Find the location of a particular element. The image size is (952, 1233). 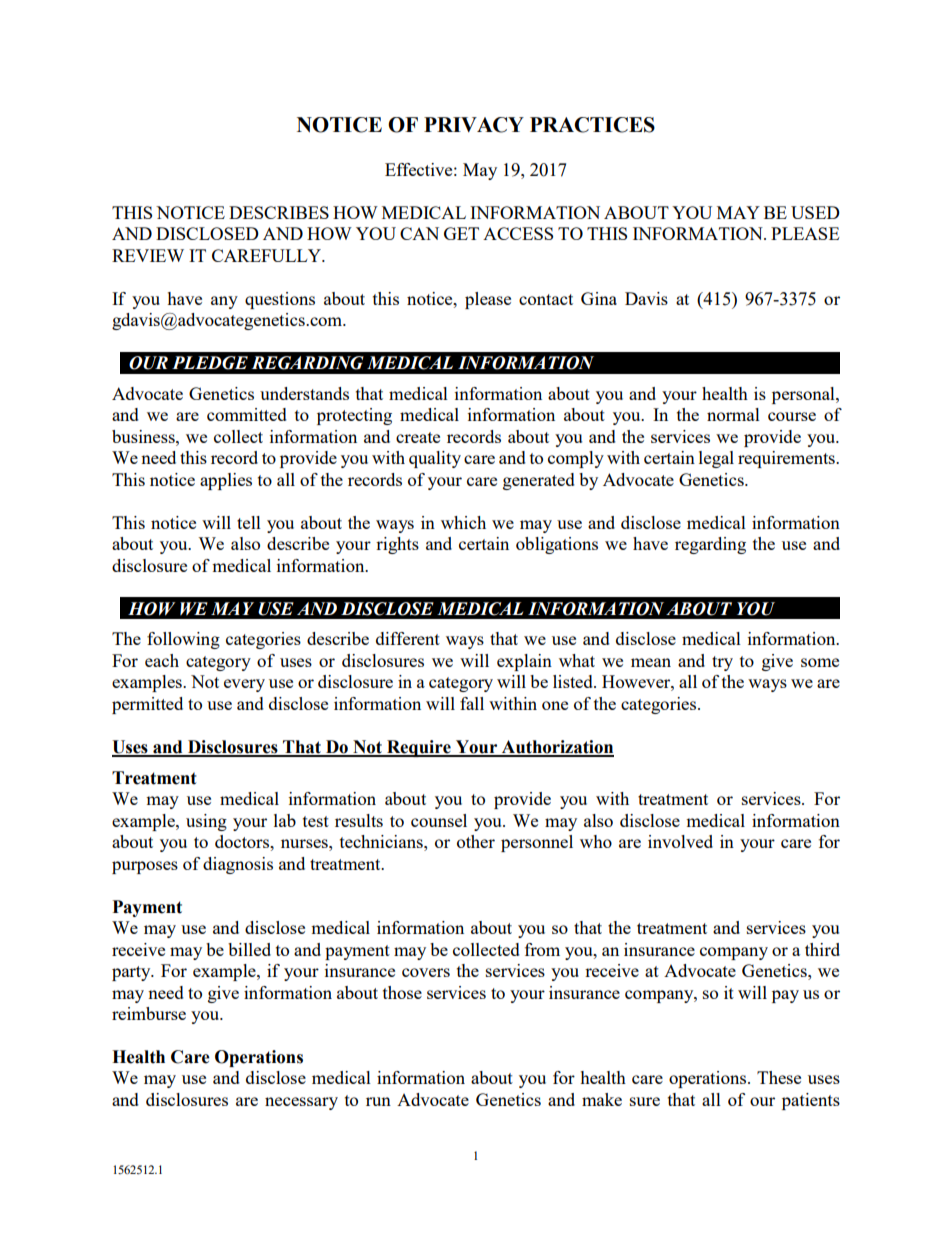

REVIEW is located at coordinates (148, 255).
